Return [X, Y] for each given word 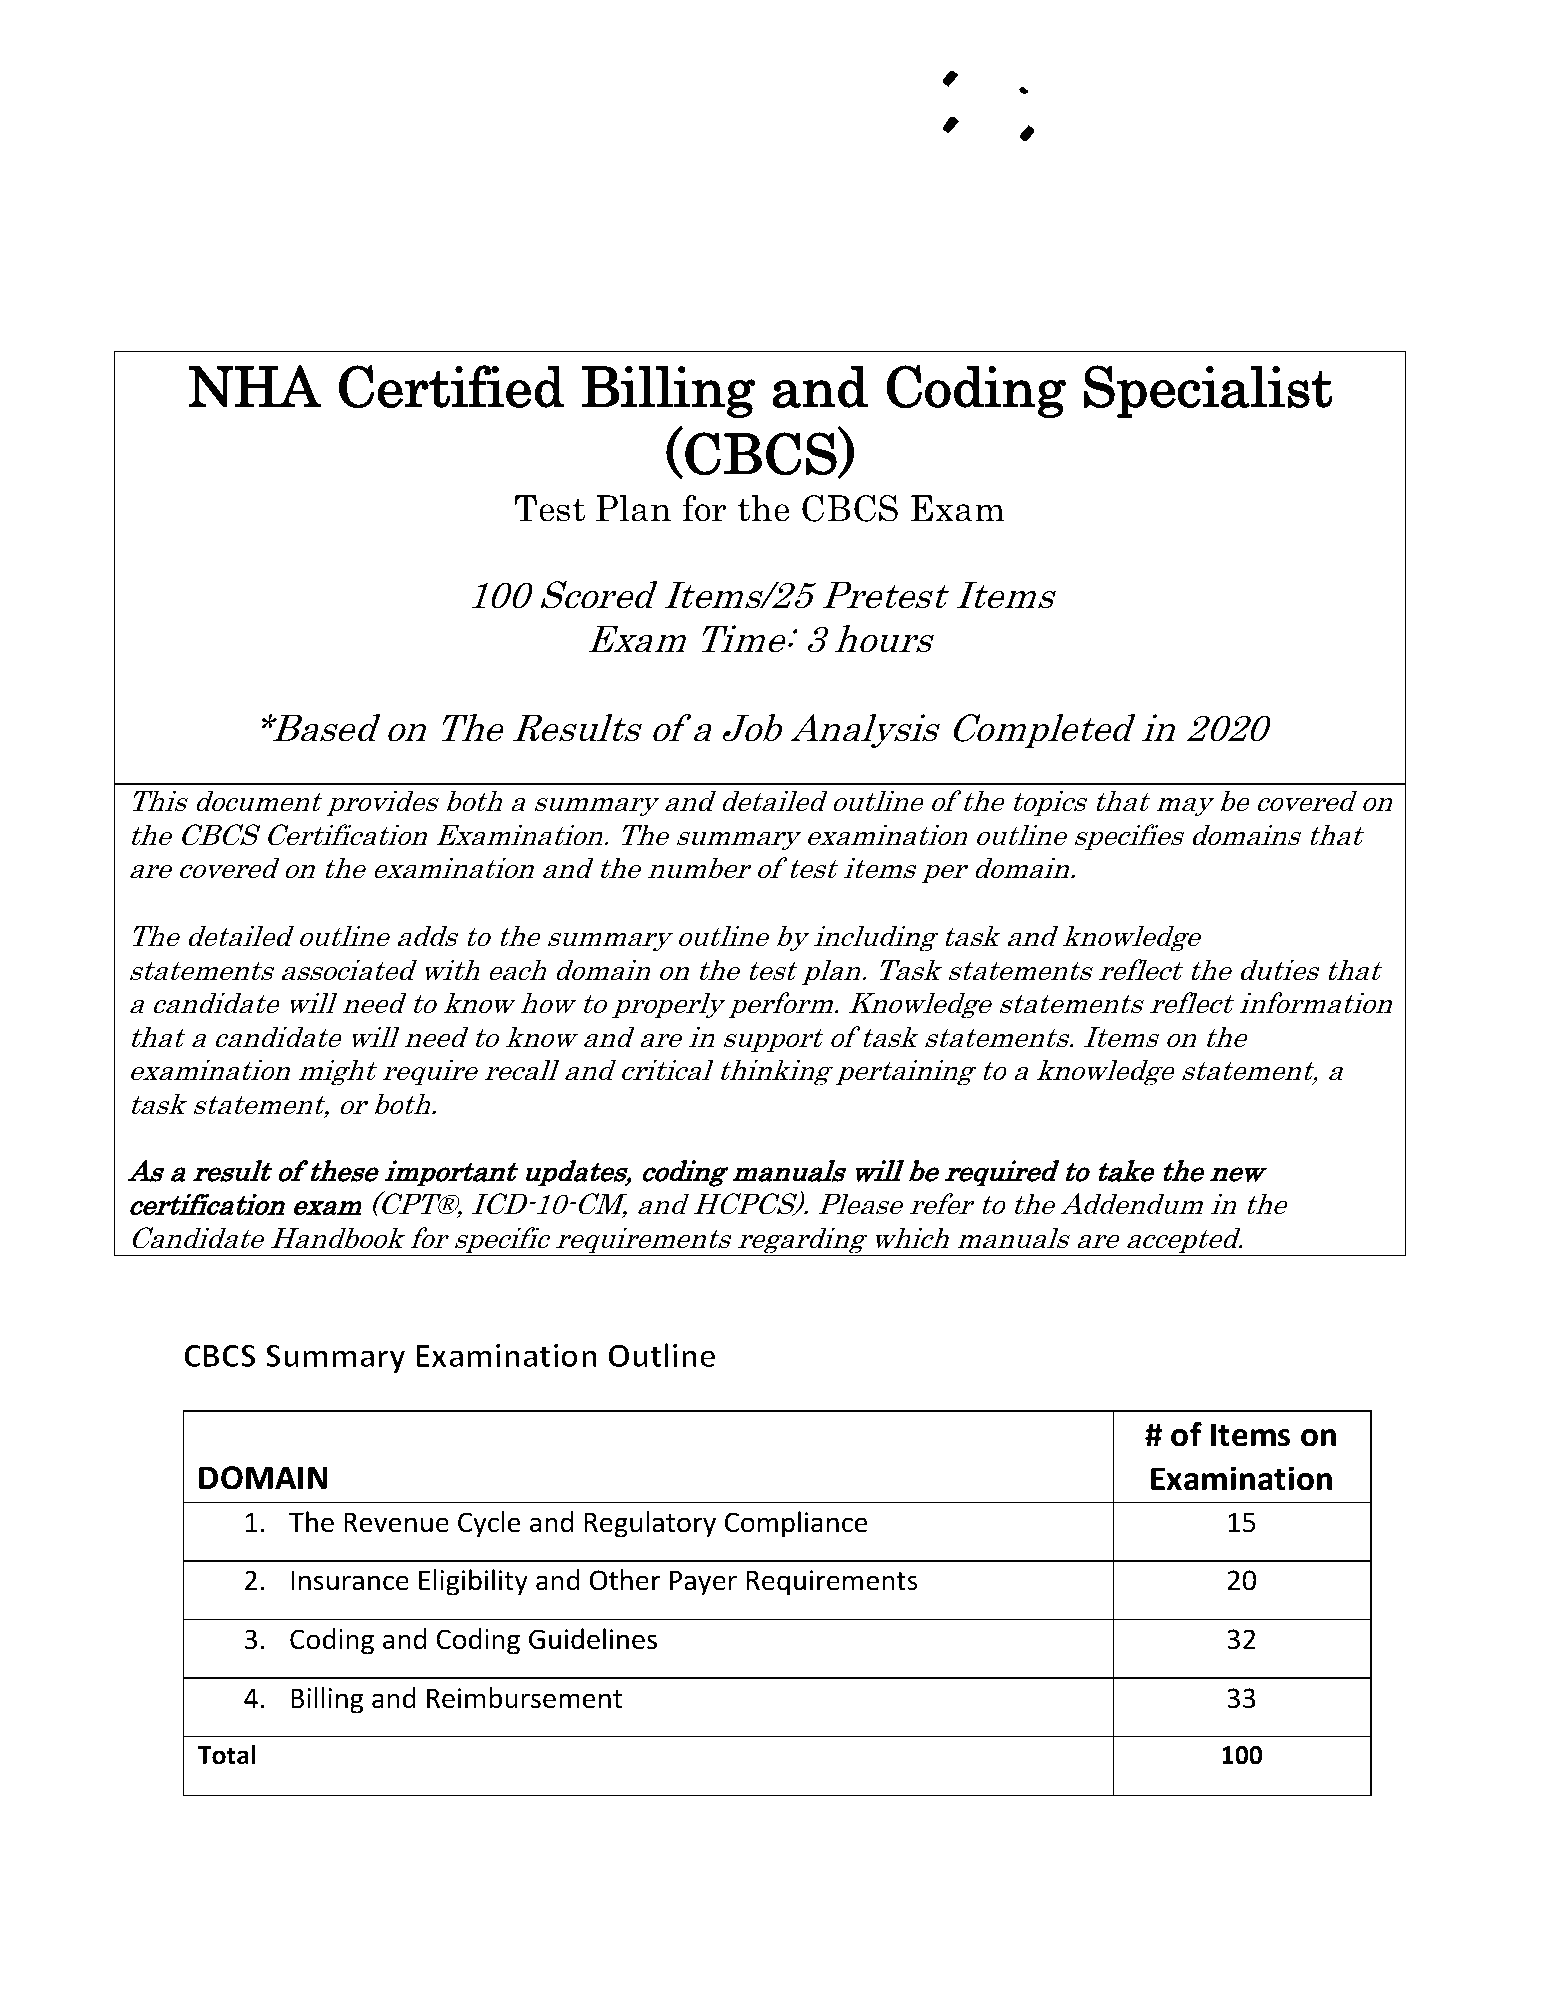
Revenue [396, 1522]
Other [625, 1580]
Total [226, 1755]
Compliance [796, 1524]
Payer [703, 1583]
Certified [452, 387]
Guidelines [593, 1639]
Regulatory [650, 1524]
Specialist [1208, 391]
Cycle [489, 1524]
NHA [255, 386]
